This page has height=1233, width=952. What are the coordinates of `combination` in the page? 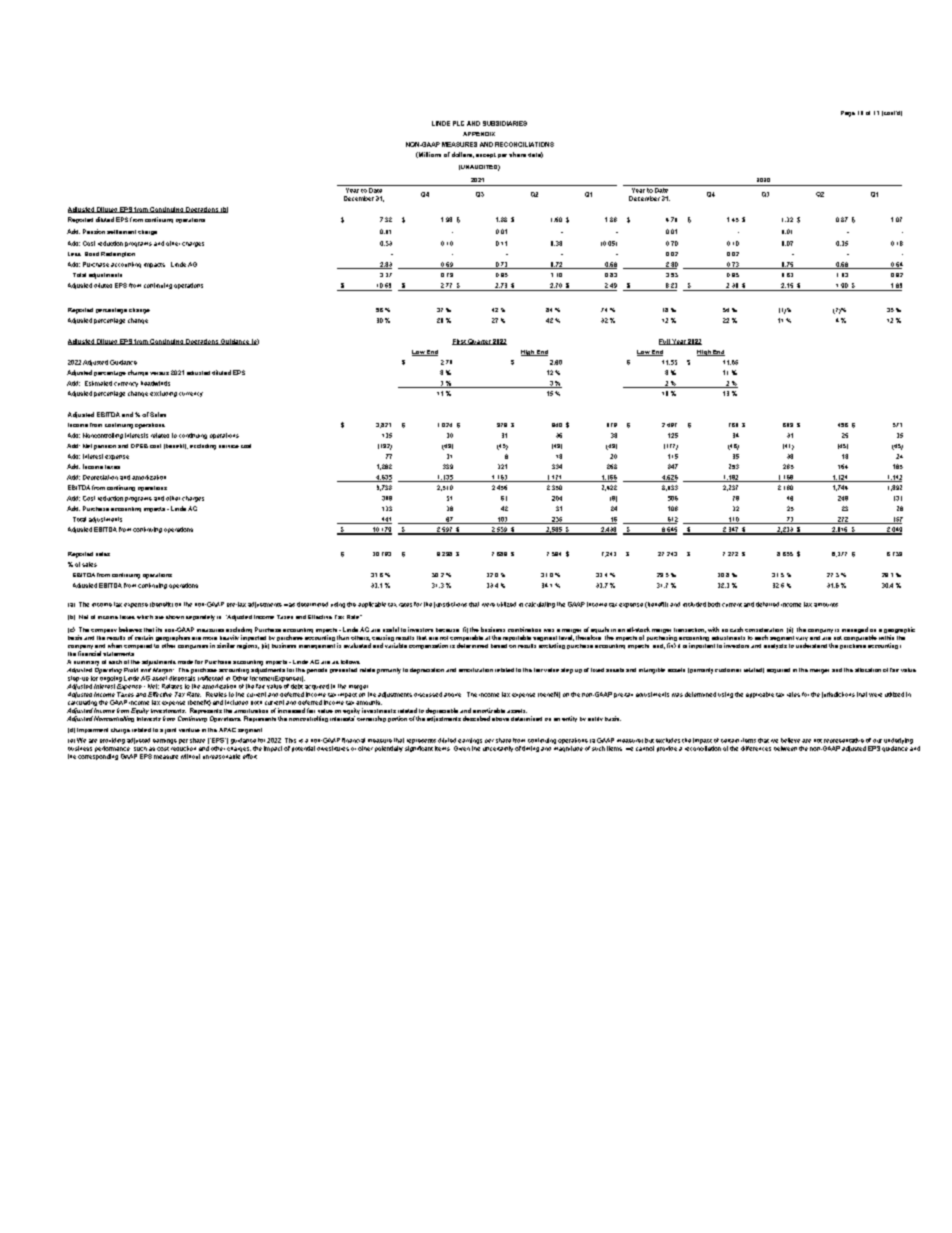 It's located at (524, 629).
